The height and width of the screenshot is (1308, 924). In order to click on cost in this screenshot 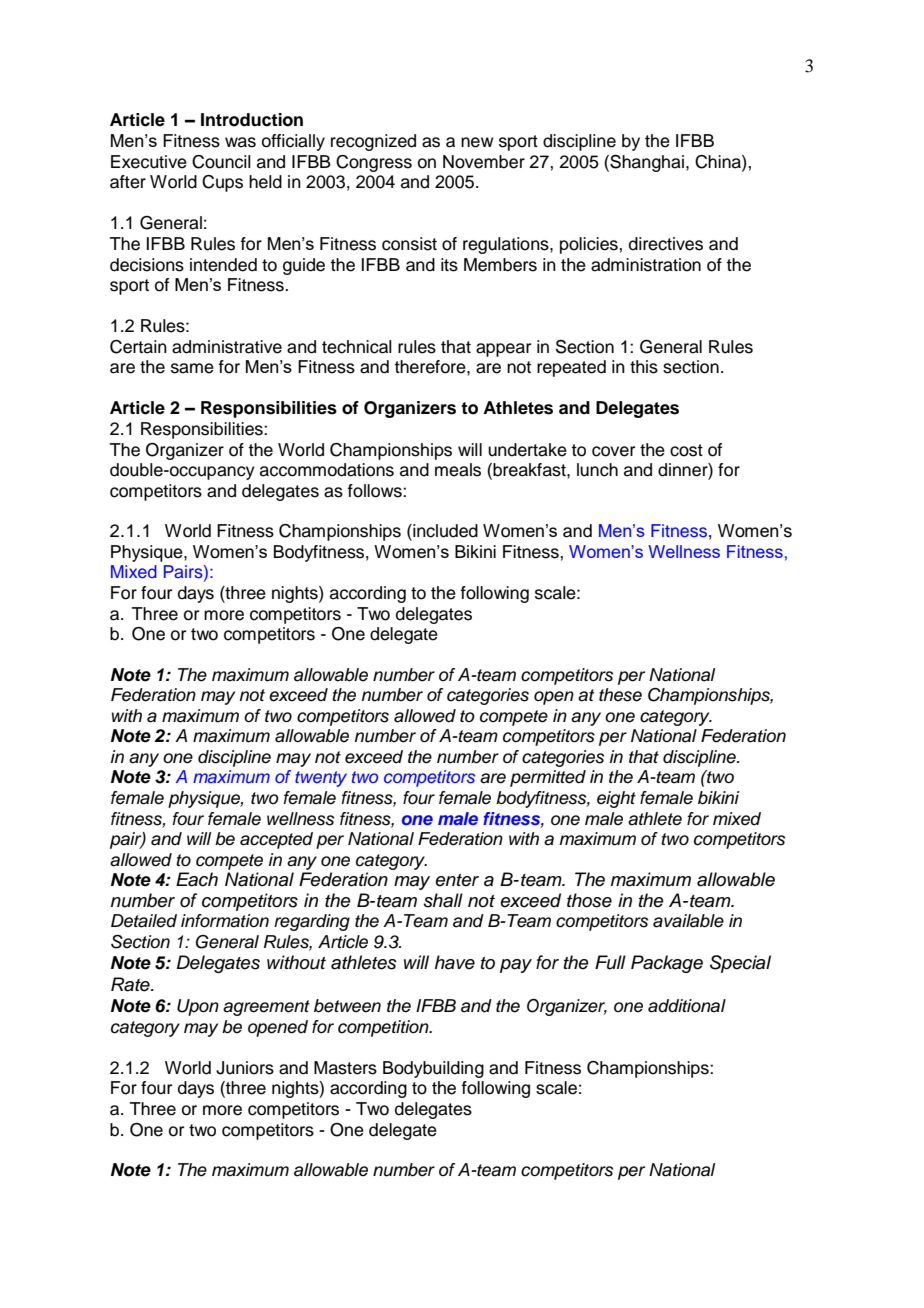, I will do `click(686, 450)`.
